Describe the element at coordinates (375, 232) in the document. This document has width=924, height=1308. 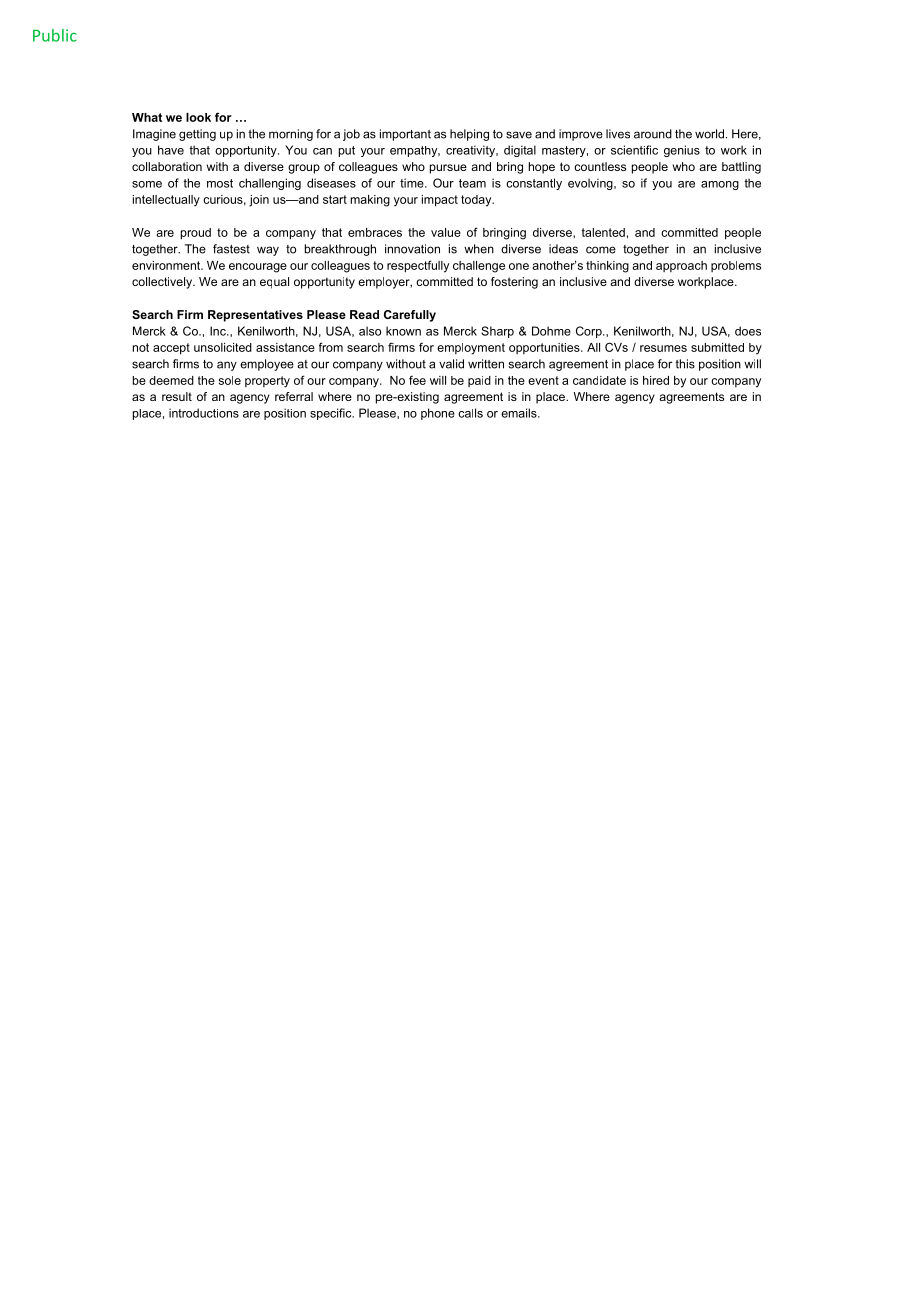
I see `embraces` at that location.
